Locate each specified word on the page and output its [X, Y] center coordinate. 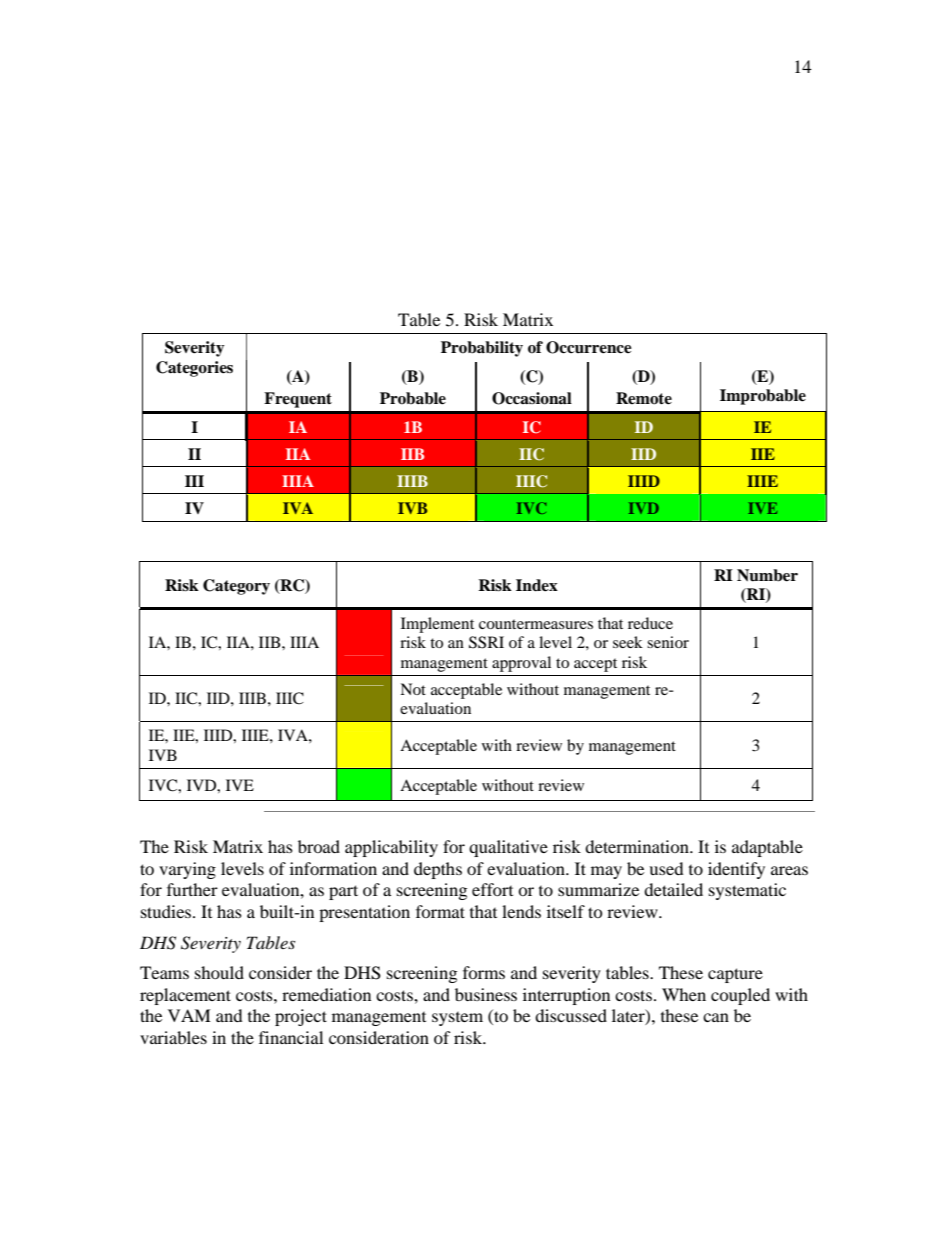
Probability [482, 349]
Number [767, 575]
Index [537, 585]
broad [319, 846]
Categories [194, 369]
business [486, 994]
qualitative [508, 848]
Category [236, 587]
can [716, 1017]
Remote [644, 398]
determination [638, 846]
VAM [189, 1015]
